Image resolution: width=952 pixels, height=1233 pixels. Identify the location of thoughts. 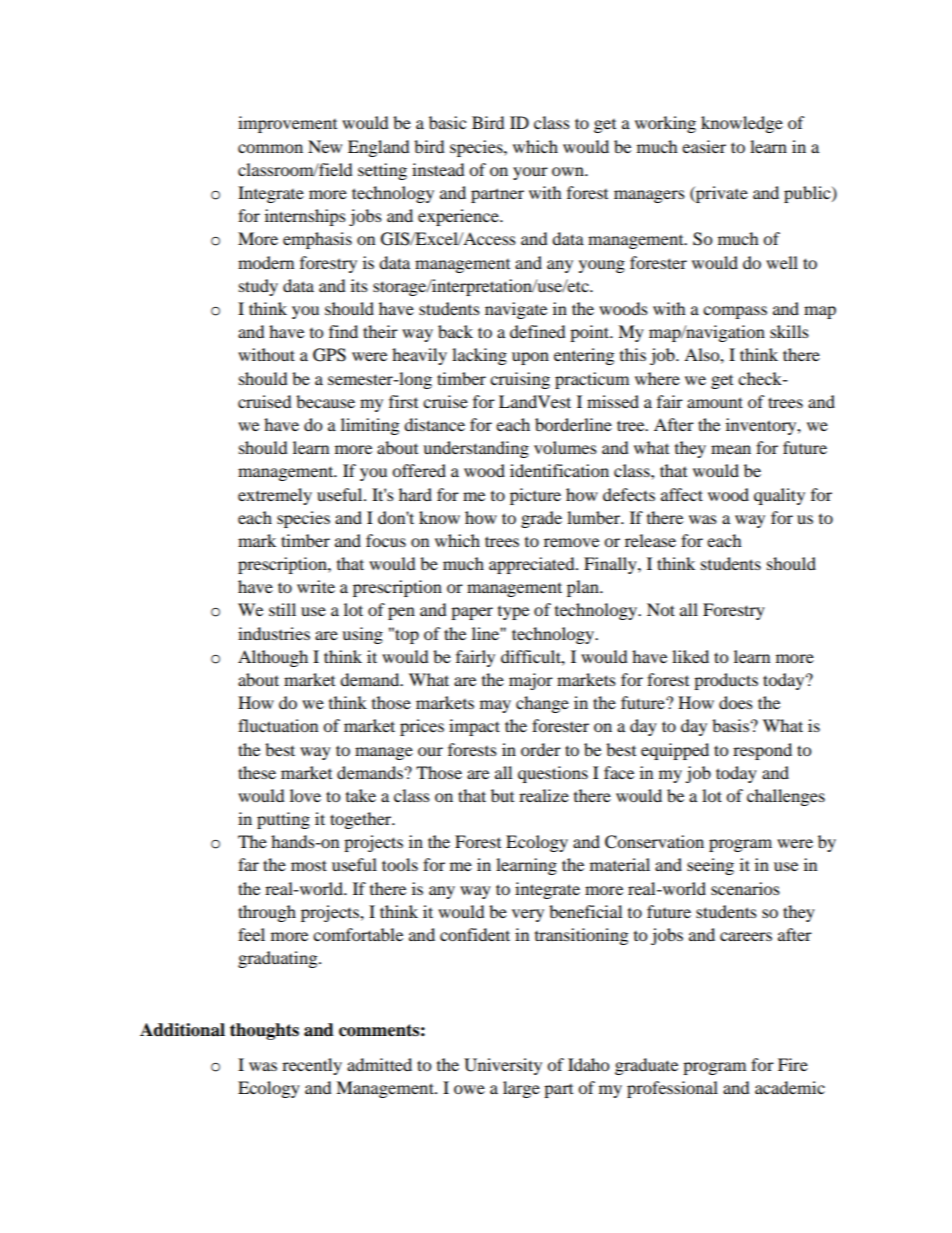
(264, 1031).
